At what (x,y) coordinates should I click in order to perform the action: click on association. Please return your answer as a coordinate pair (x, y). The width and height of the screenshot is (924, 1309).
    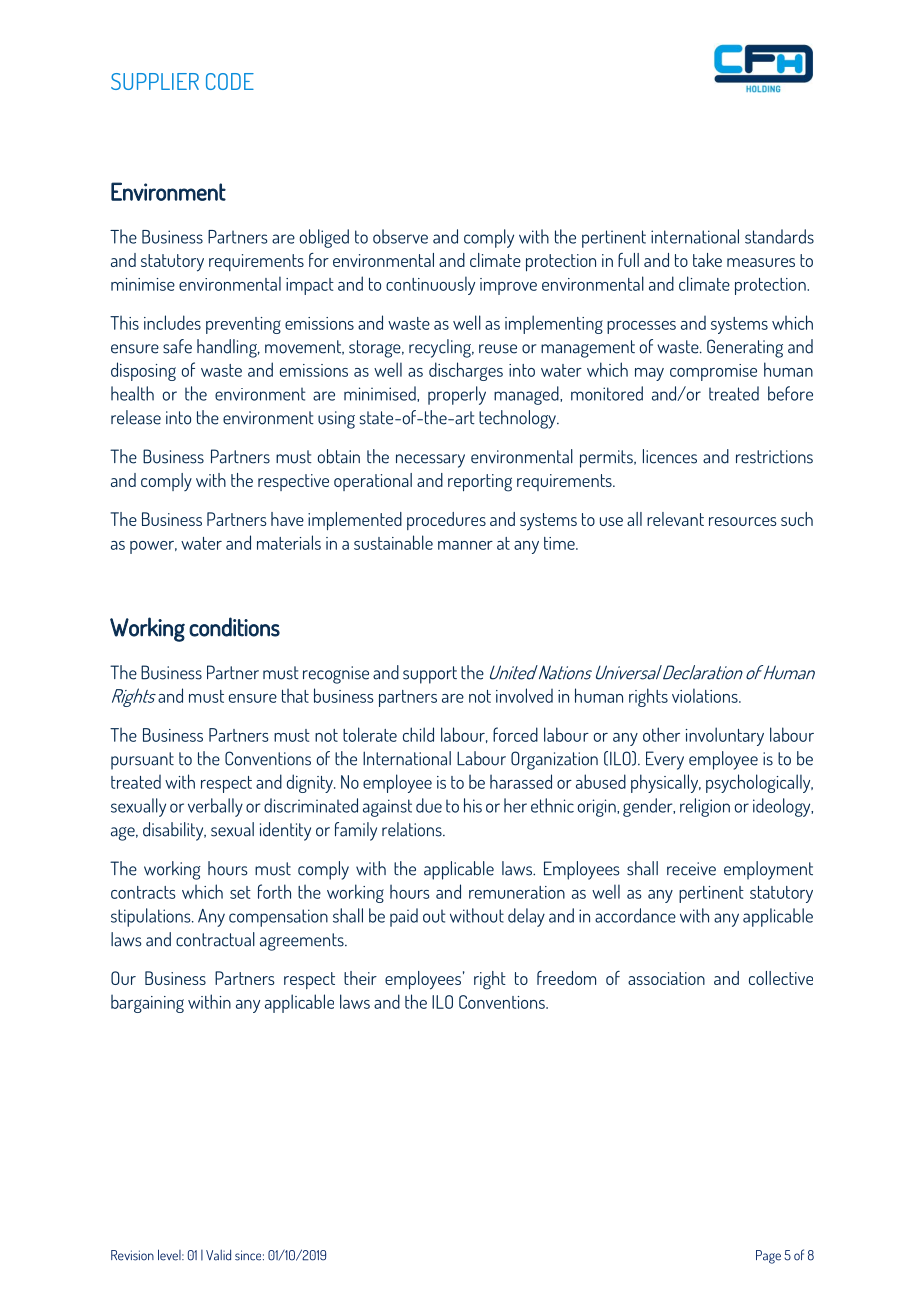
    Looking at the image, I should click on (666, 978).
